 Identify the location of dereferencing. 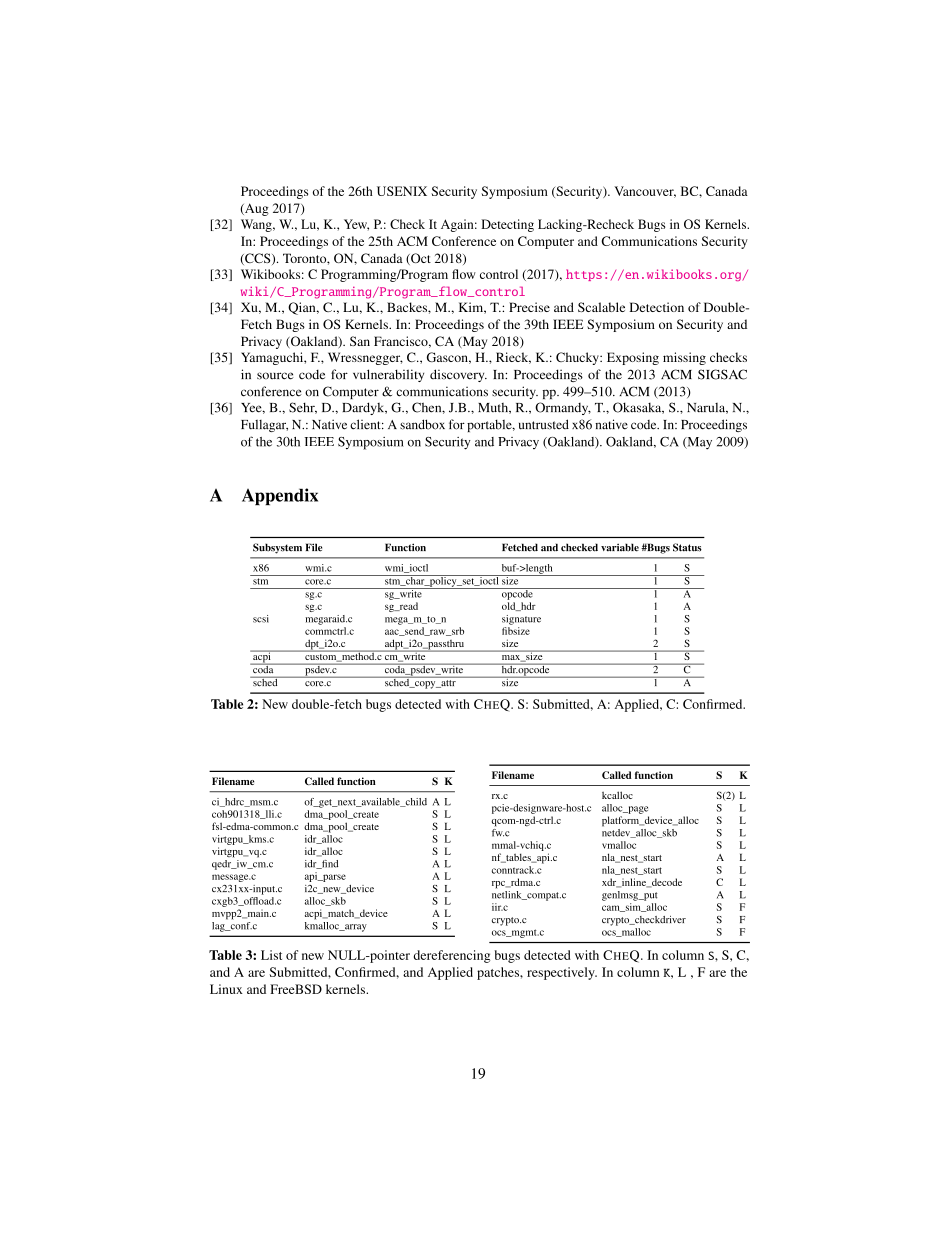
(452, 956).
